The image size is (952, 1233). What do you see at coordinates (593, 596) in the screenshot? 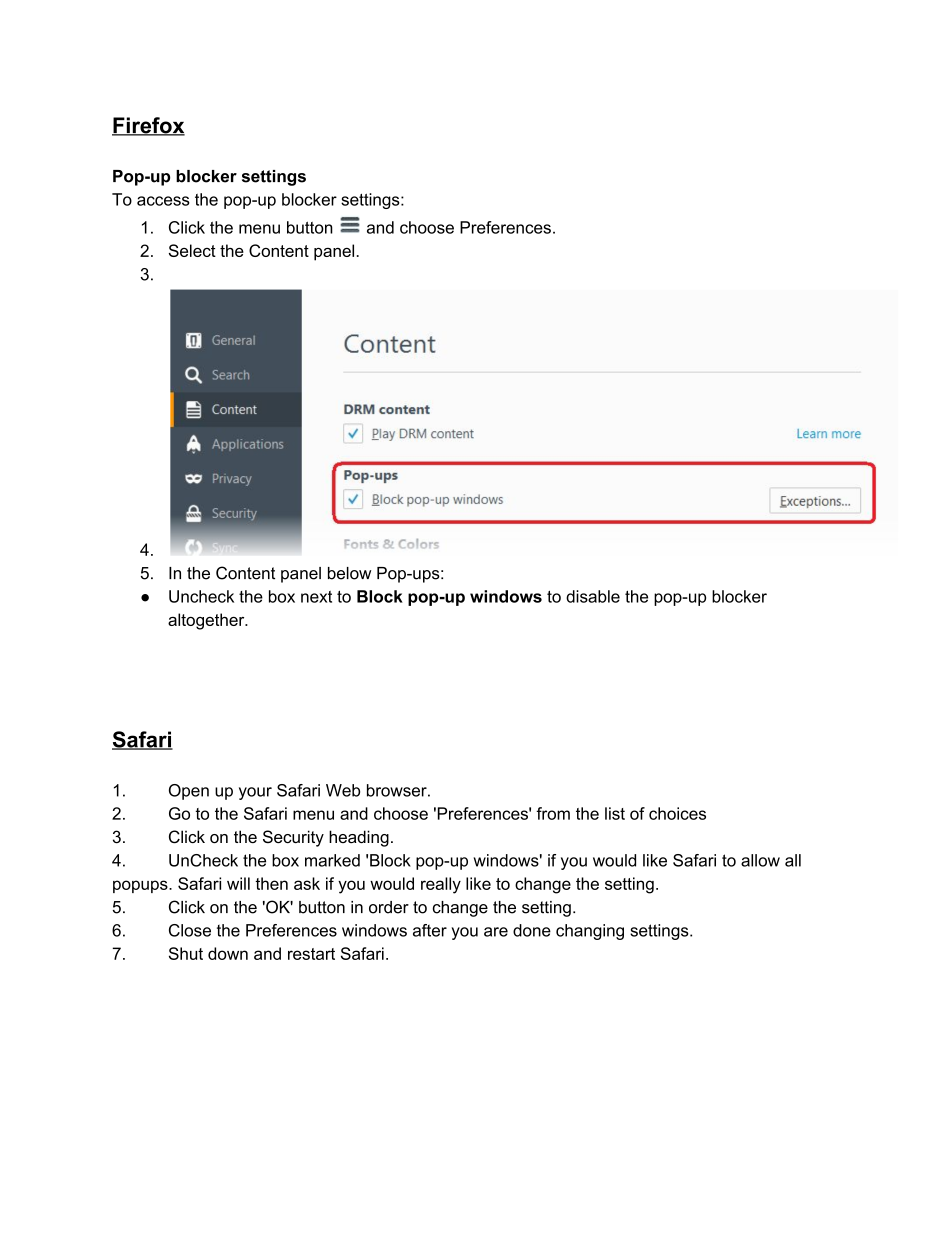
I see `disable` at bounding box center [593, 596].
